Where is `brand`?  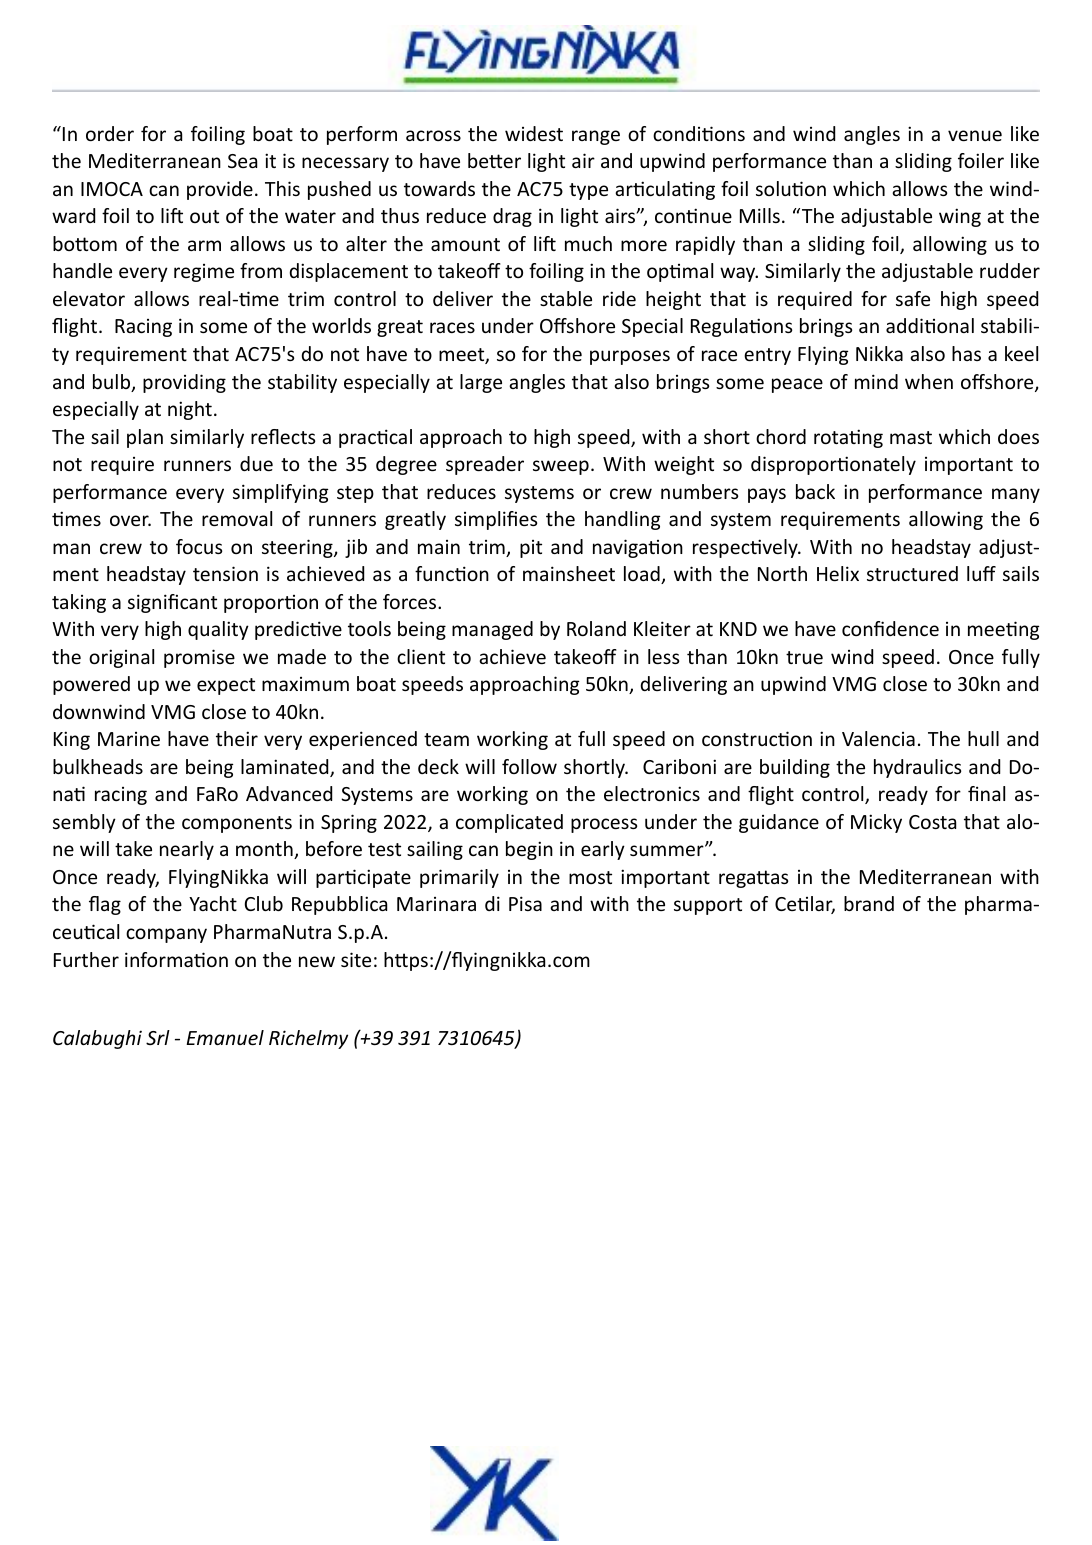
brand is located at coordinates (869, 903).
